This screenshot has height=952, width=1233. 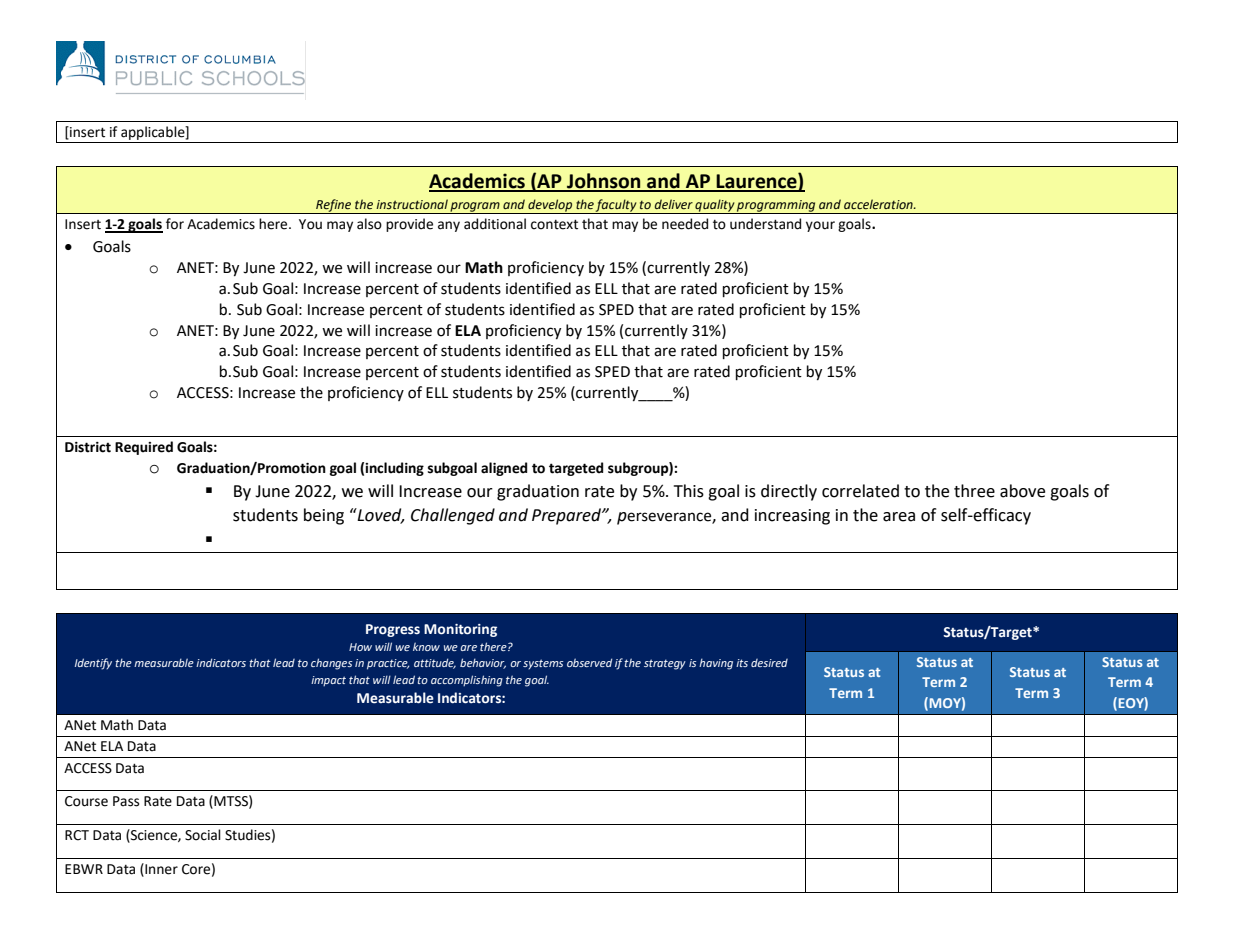 What do you see at coordinates (460, 630) in the screenshot?
I see `Monitoring` at bounding box center [460, 630].
